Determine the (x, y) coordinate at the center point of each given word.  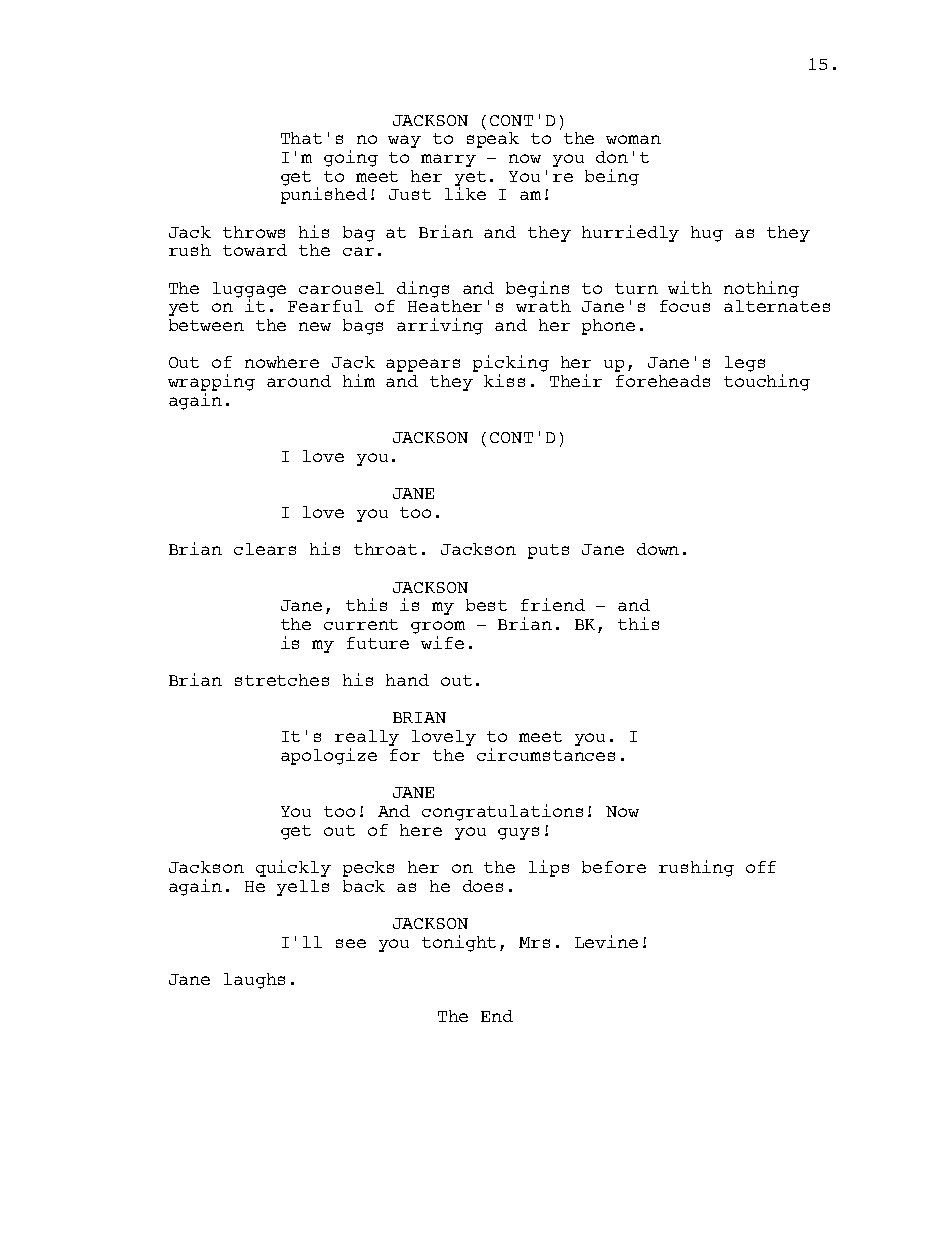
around (299, 381)
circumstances (546, 754)
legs (745, 364)
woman (633, 139)
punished (324, 195)
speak (493, 140)
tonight (459, 943)
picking (511, 365)
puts (548, 551)
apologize (329, 756)
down (658, 549)
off (761, 867)
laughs (254, 981)
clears (265, 549)
